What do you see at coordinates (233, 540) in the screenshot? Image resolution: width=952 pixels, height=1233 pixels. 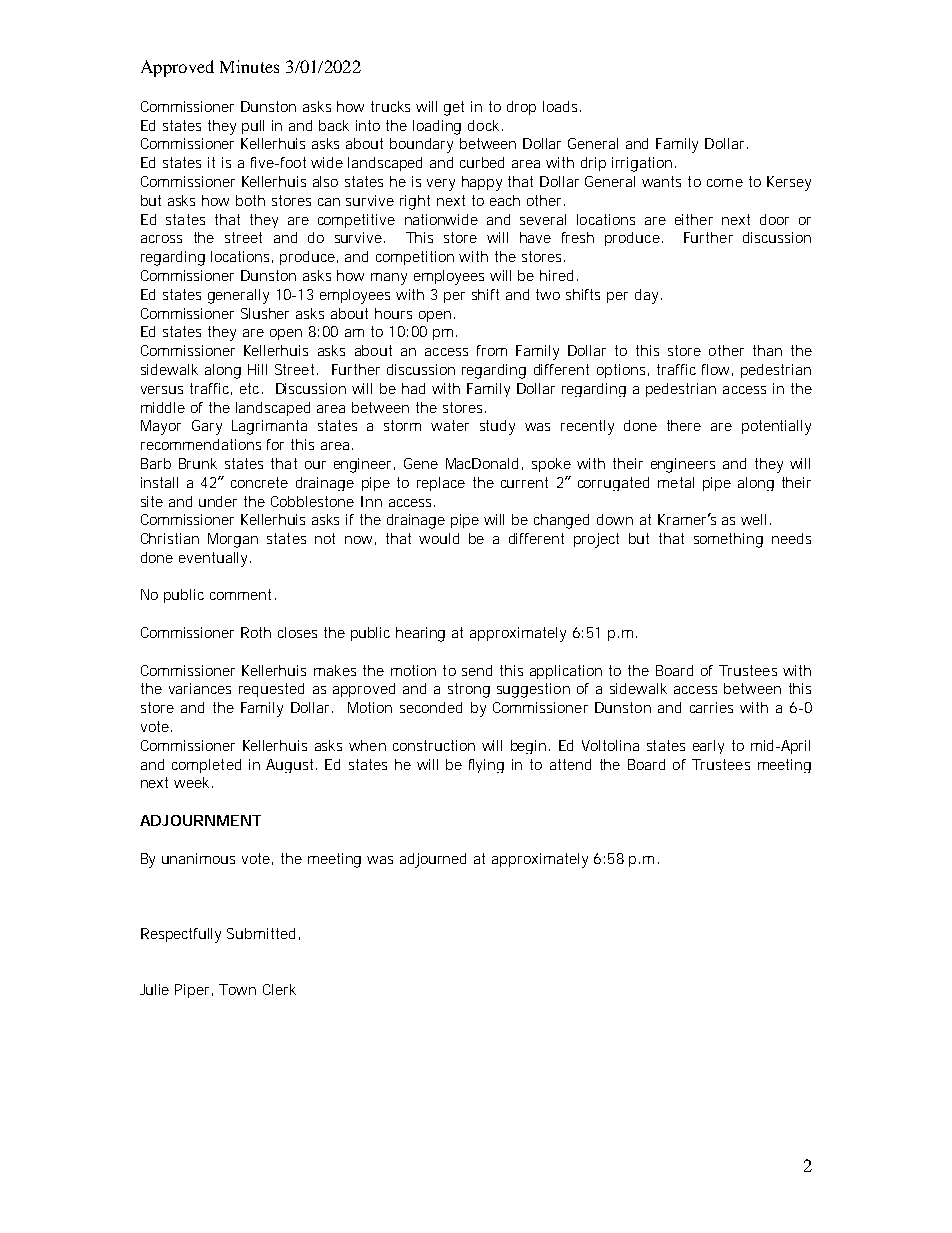 I see `Morgan` at bounding box center [233, 540].
